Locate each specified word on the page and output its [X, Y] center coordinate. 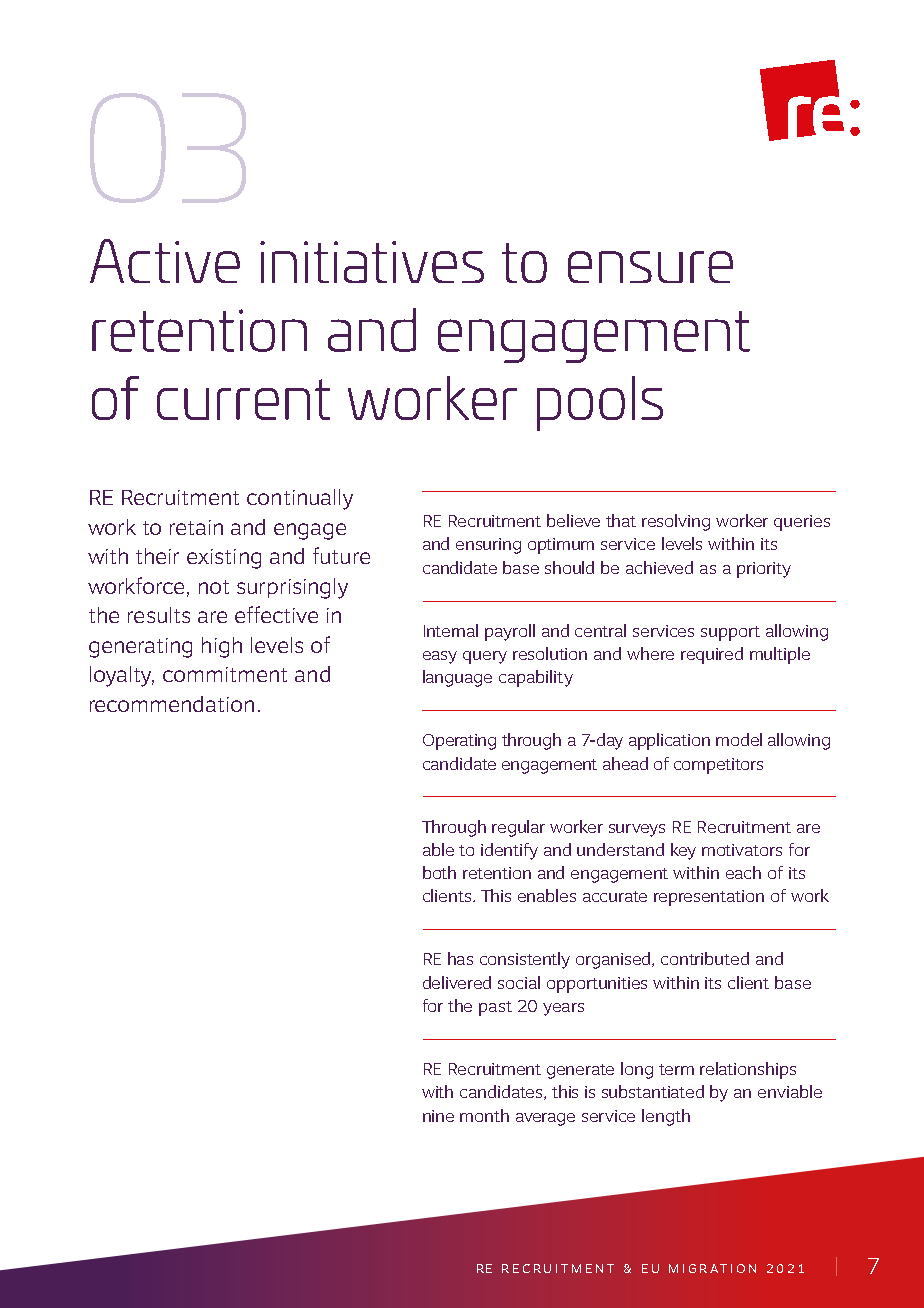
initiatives [372, 262]
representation [709, 898]
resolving [676, 522]
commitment [225, 674]
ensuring [488, 546]
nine [438, 1116]
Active [165, 261]
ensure [650, 267]
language [457, 678]
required [712, 655]
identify [509, 851]
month [484, 1115]
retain [196, 527]
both [439, 872]
